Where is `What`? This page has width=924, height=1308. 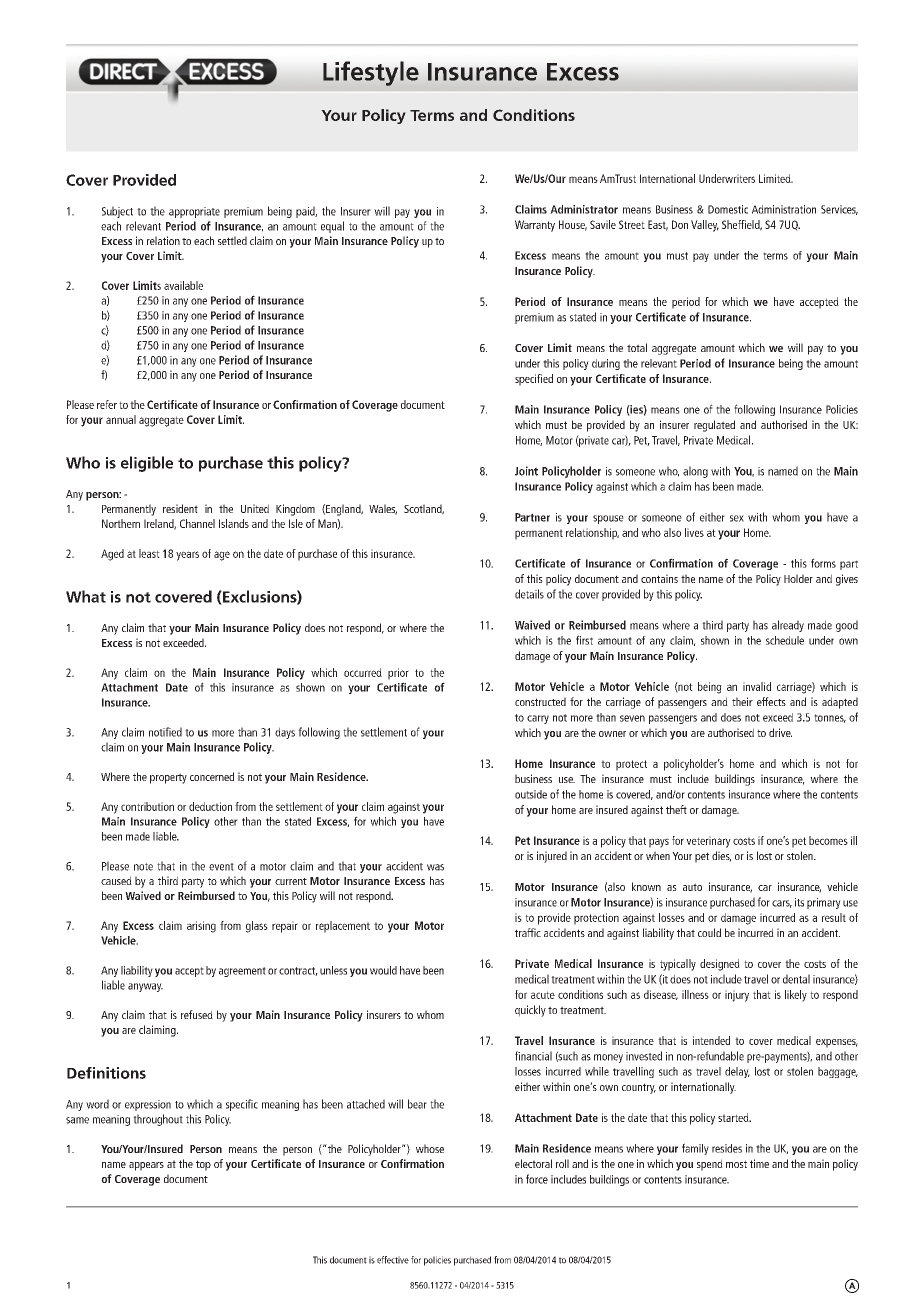 What is located at coordinates (86, 596).
